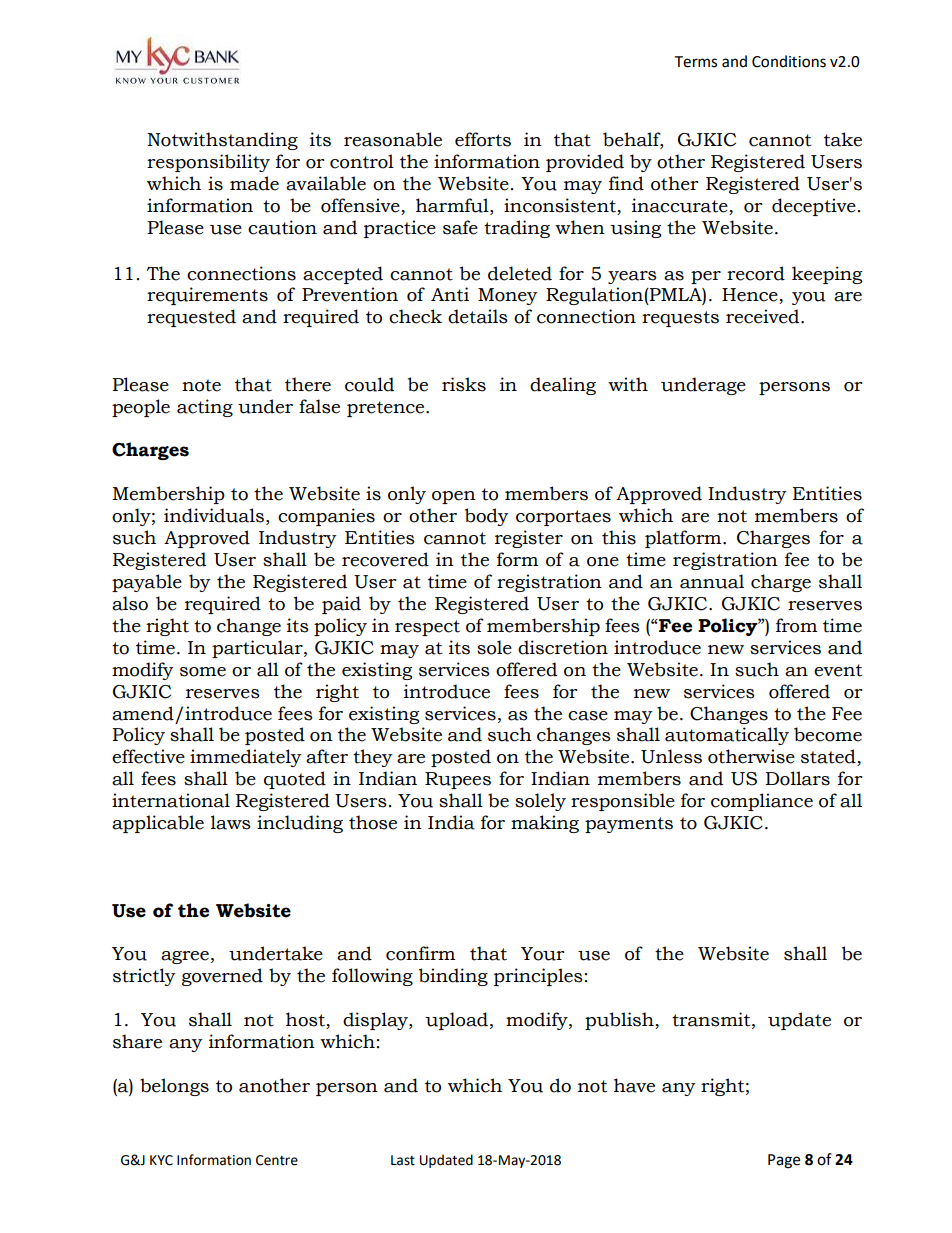  Describe the element at coordinates (458, 780) in the screenshot. I see `Rupees` at that location.
